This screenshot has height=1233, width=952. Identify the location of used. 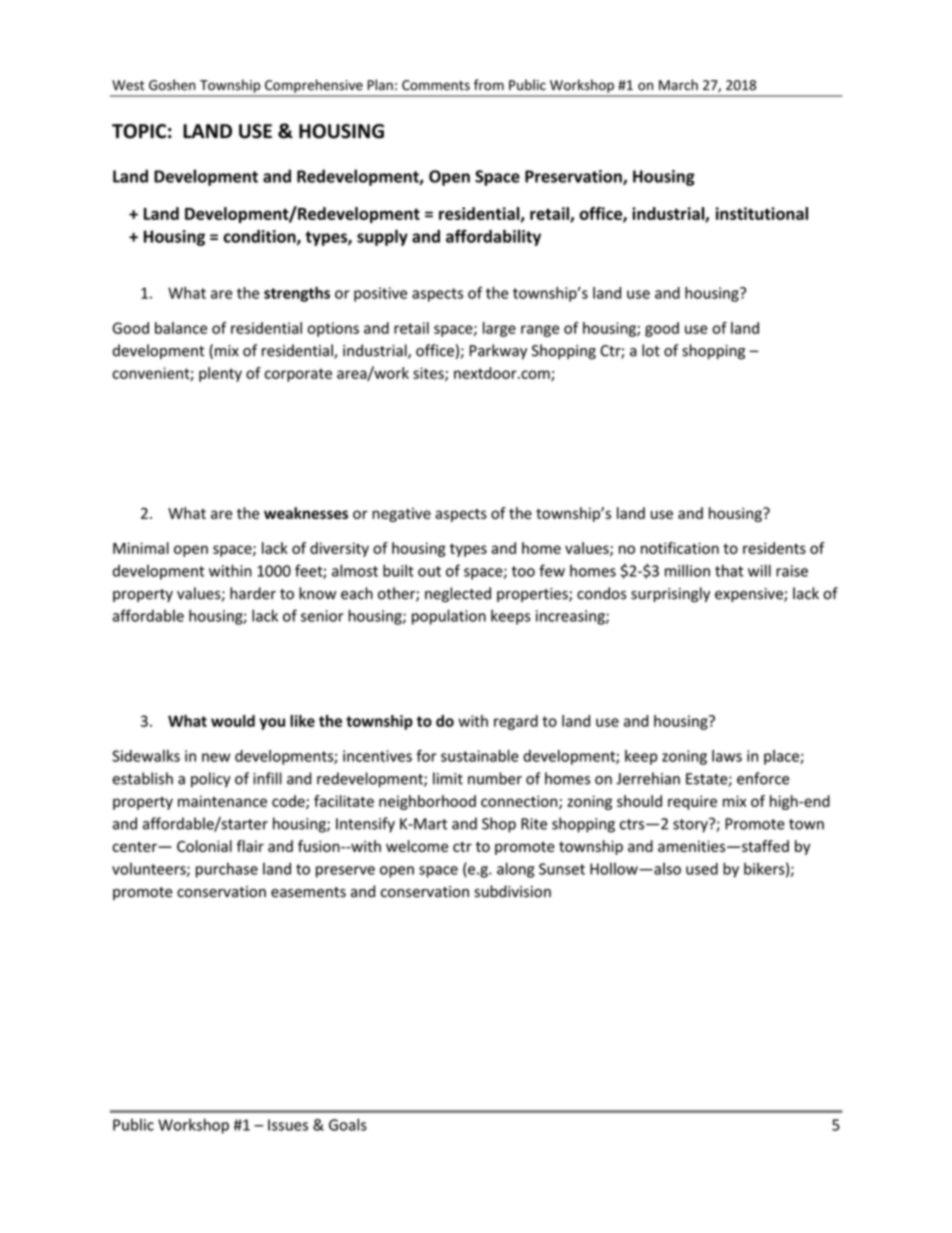
(702, 868).
